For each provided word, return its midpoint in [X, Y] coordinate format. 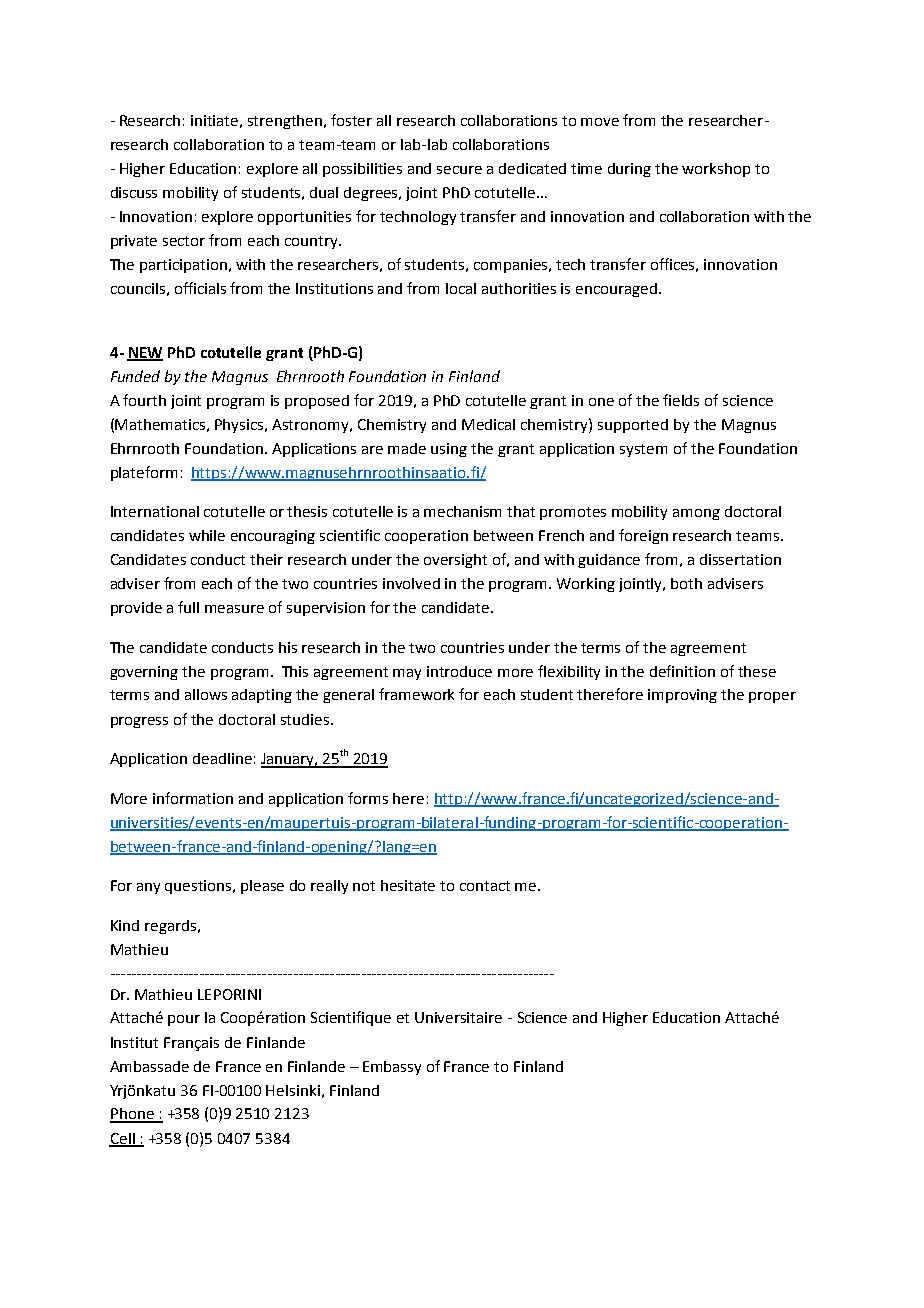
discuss [134, 192]
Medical [488, 424]
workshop [716, 170]
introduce [459, 671]
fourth [144, 400]
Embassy [392, 1068]
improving [682, 696]
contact [485, 886]
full [188, 607]
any [148, 888]
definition [682, 671]
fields [681, 400]
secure [459, 170]
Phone [133, 1115]
